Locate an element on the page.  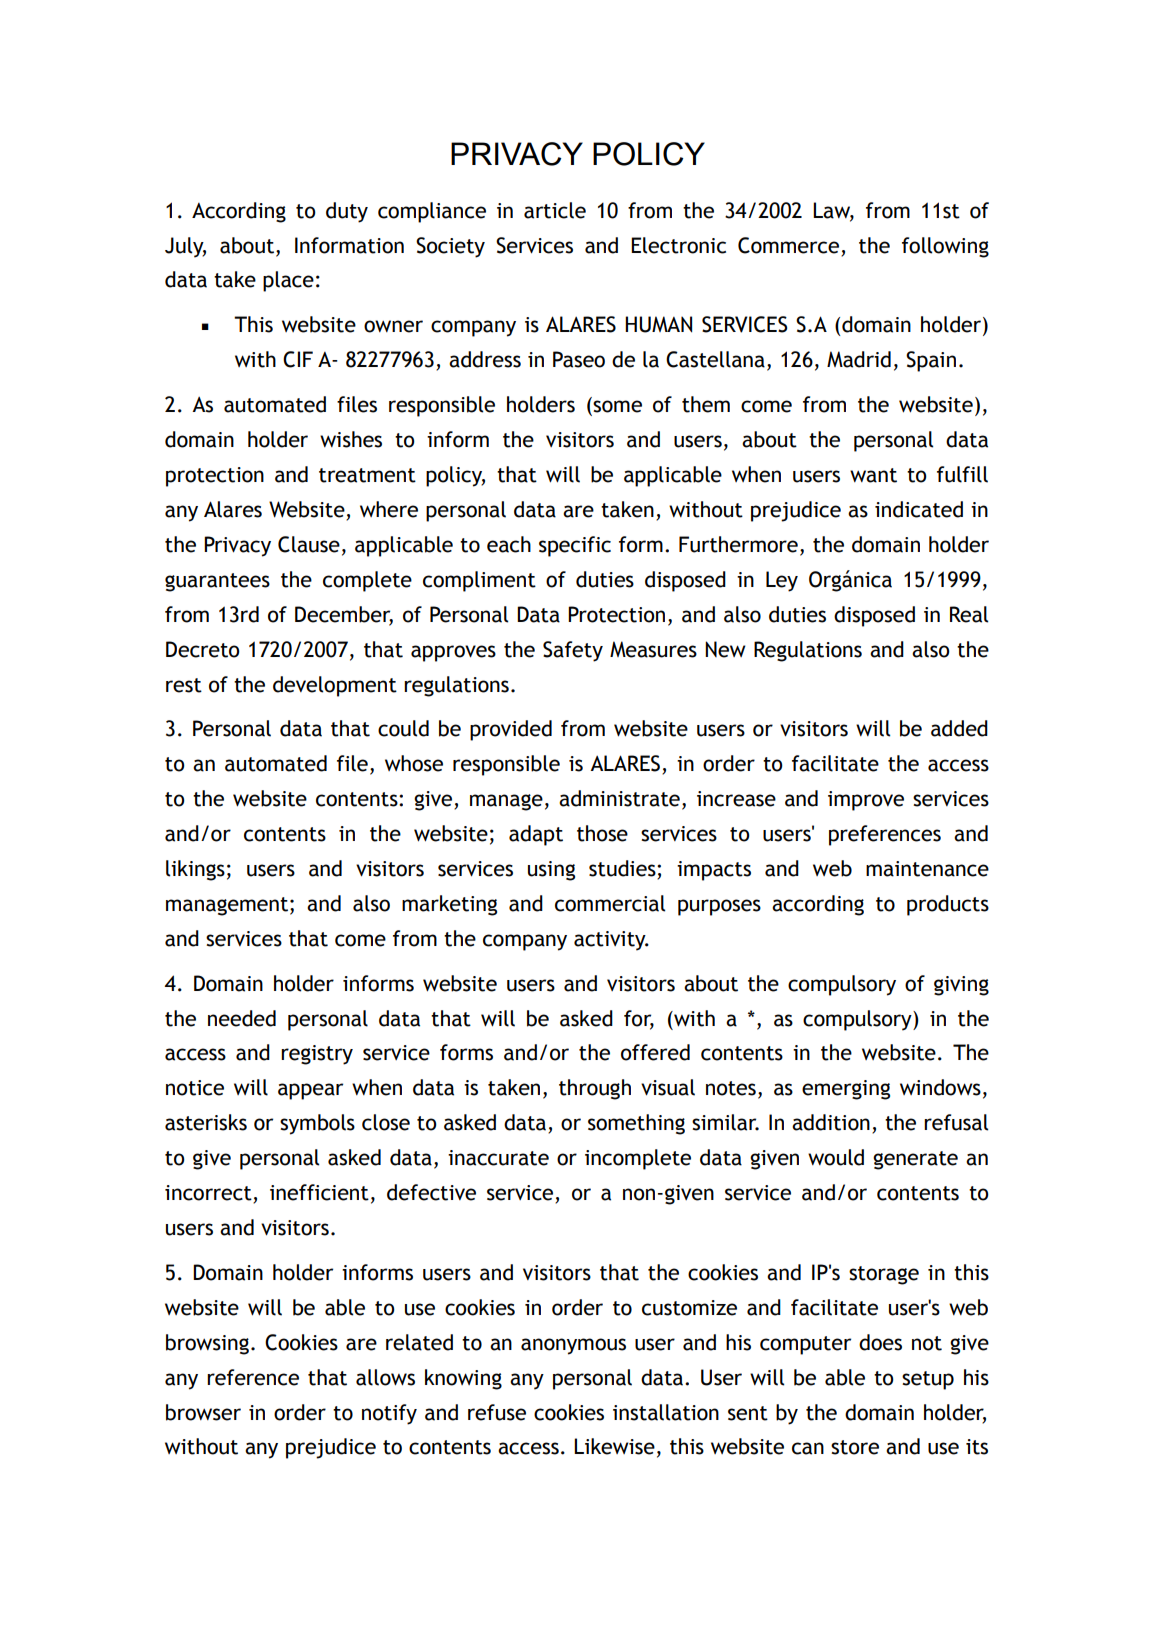
specific is located at coordinates (575, 546).
